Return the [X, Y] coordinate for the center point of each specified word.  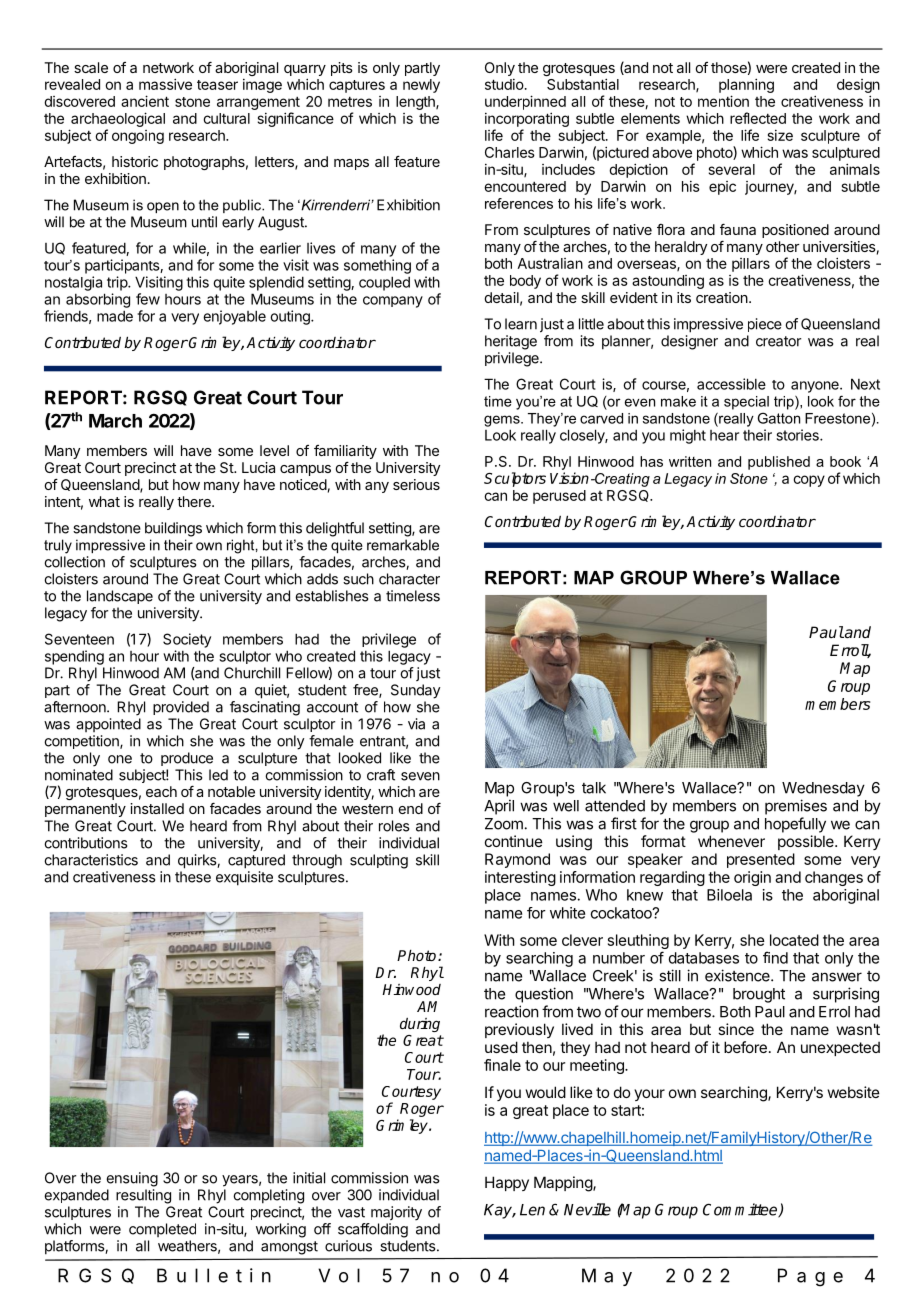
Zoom [504, 824]
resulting [143, 1196]
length [416, 103]
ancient [145, 101]
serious [416, 484]
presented [761, 860]
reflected [758, 118]
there [195, 501]
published [779, 463]
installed [157, 808]
